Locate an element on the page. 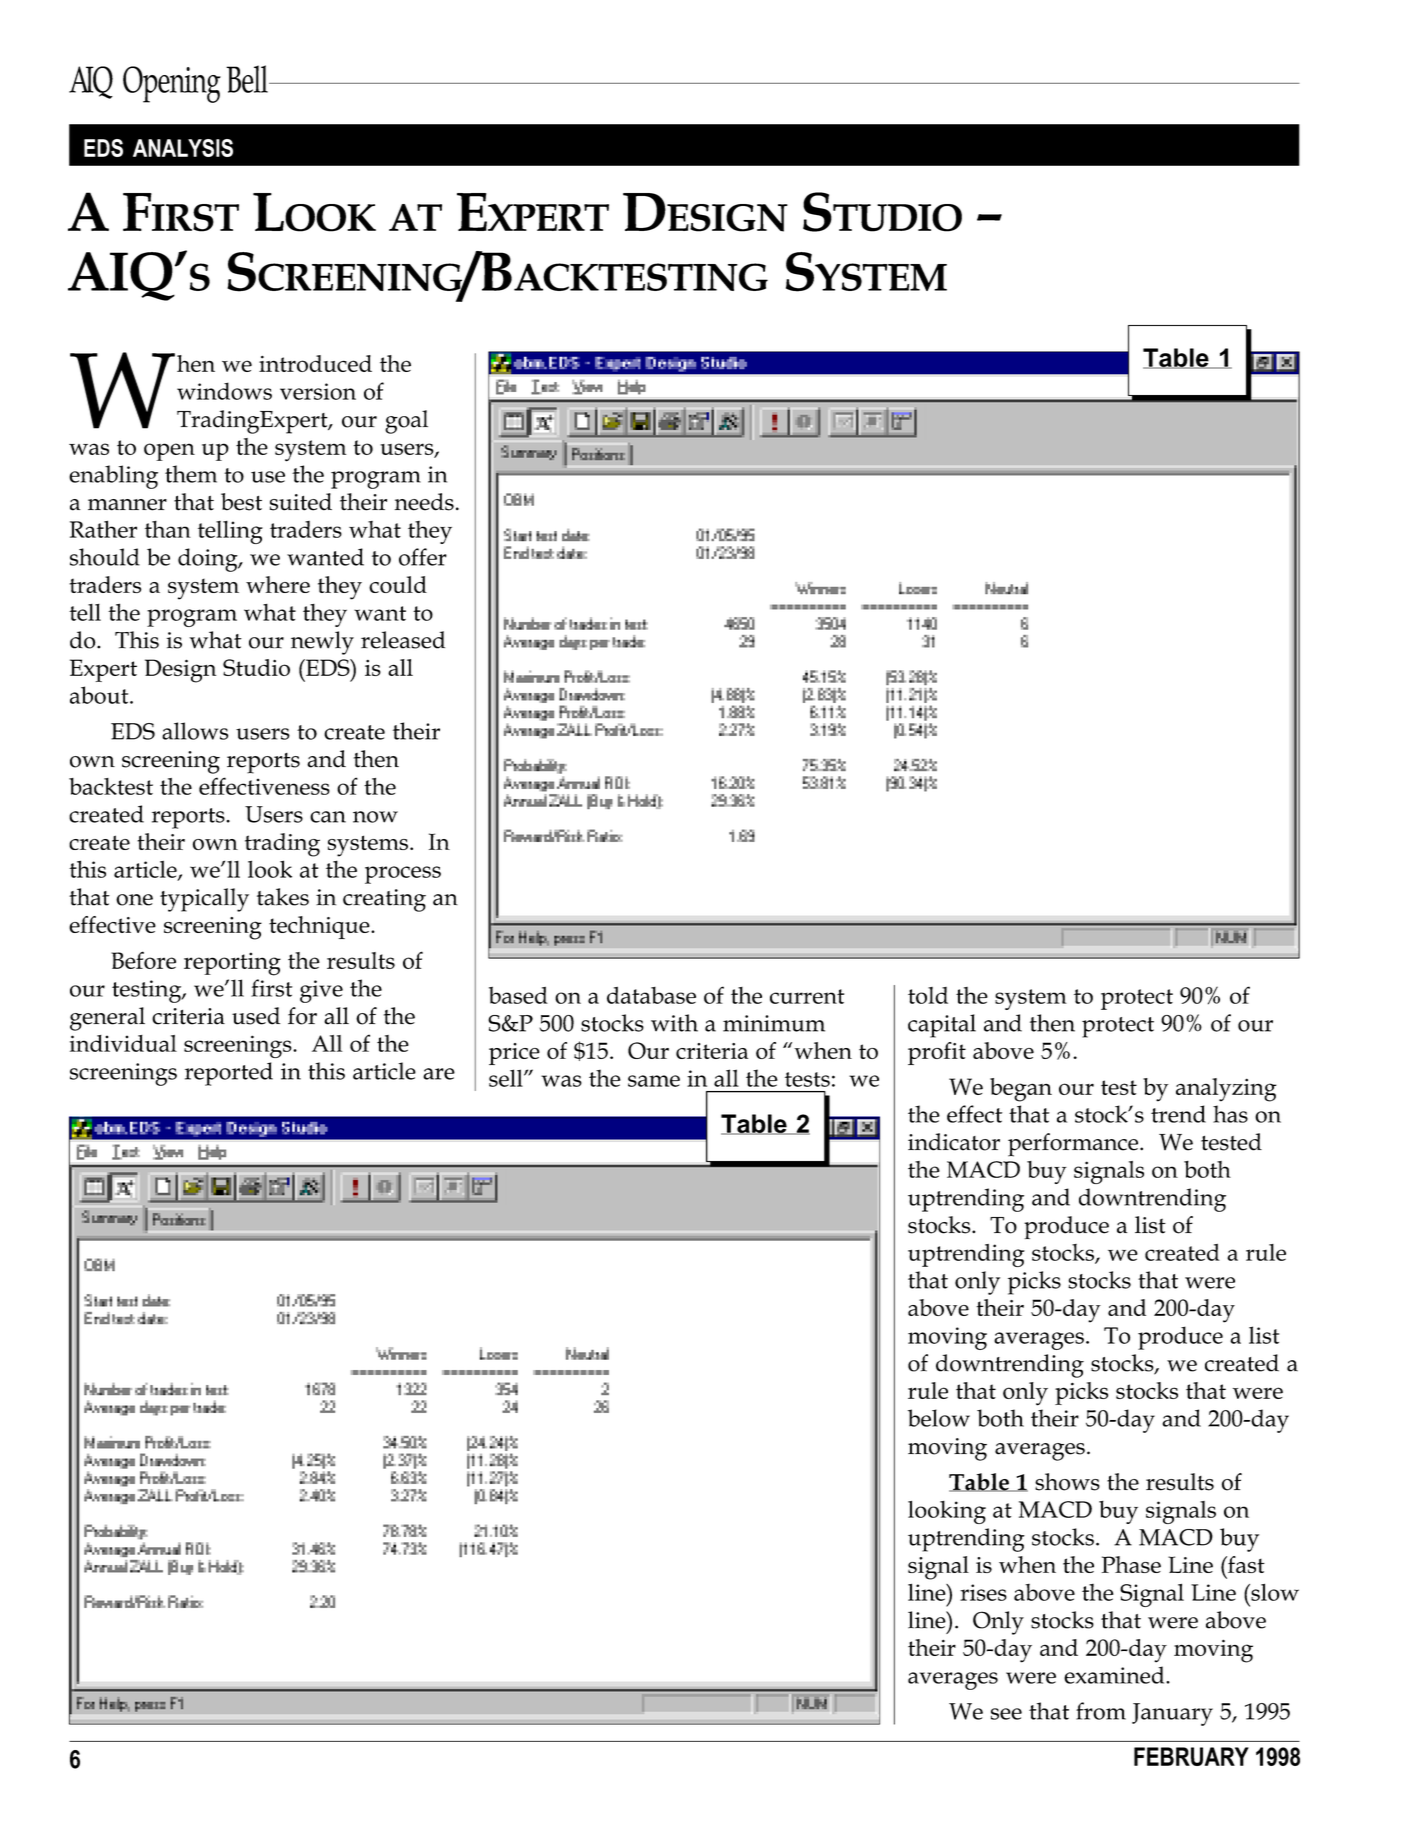 The image size is (1410, 1824). reported is located at coordinates (229, 1074).
